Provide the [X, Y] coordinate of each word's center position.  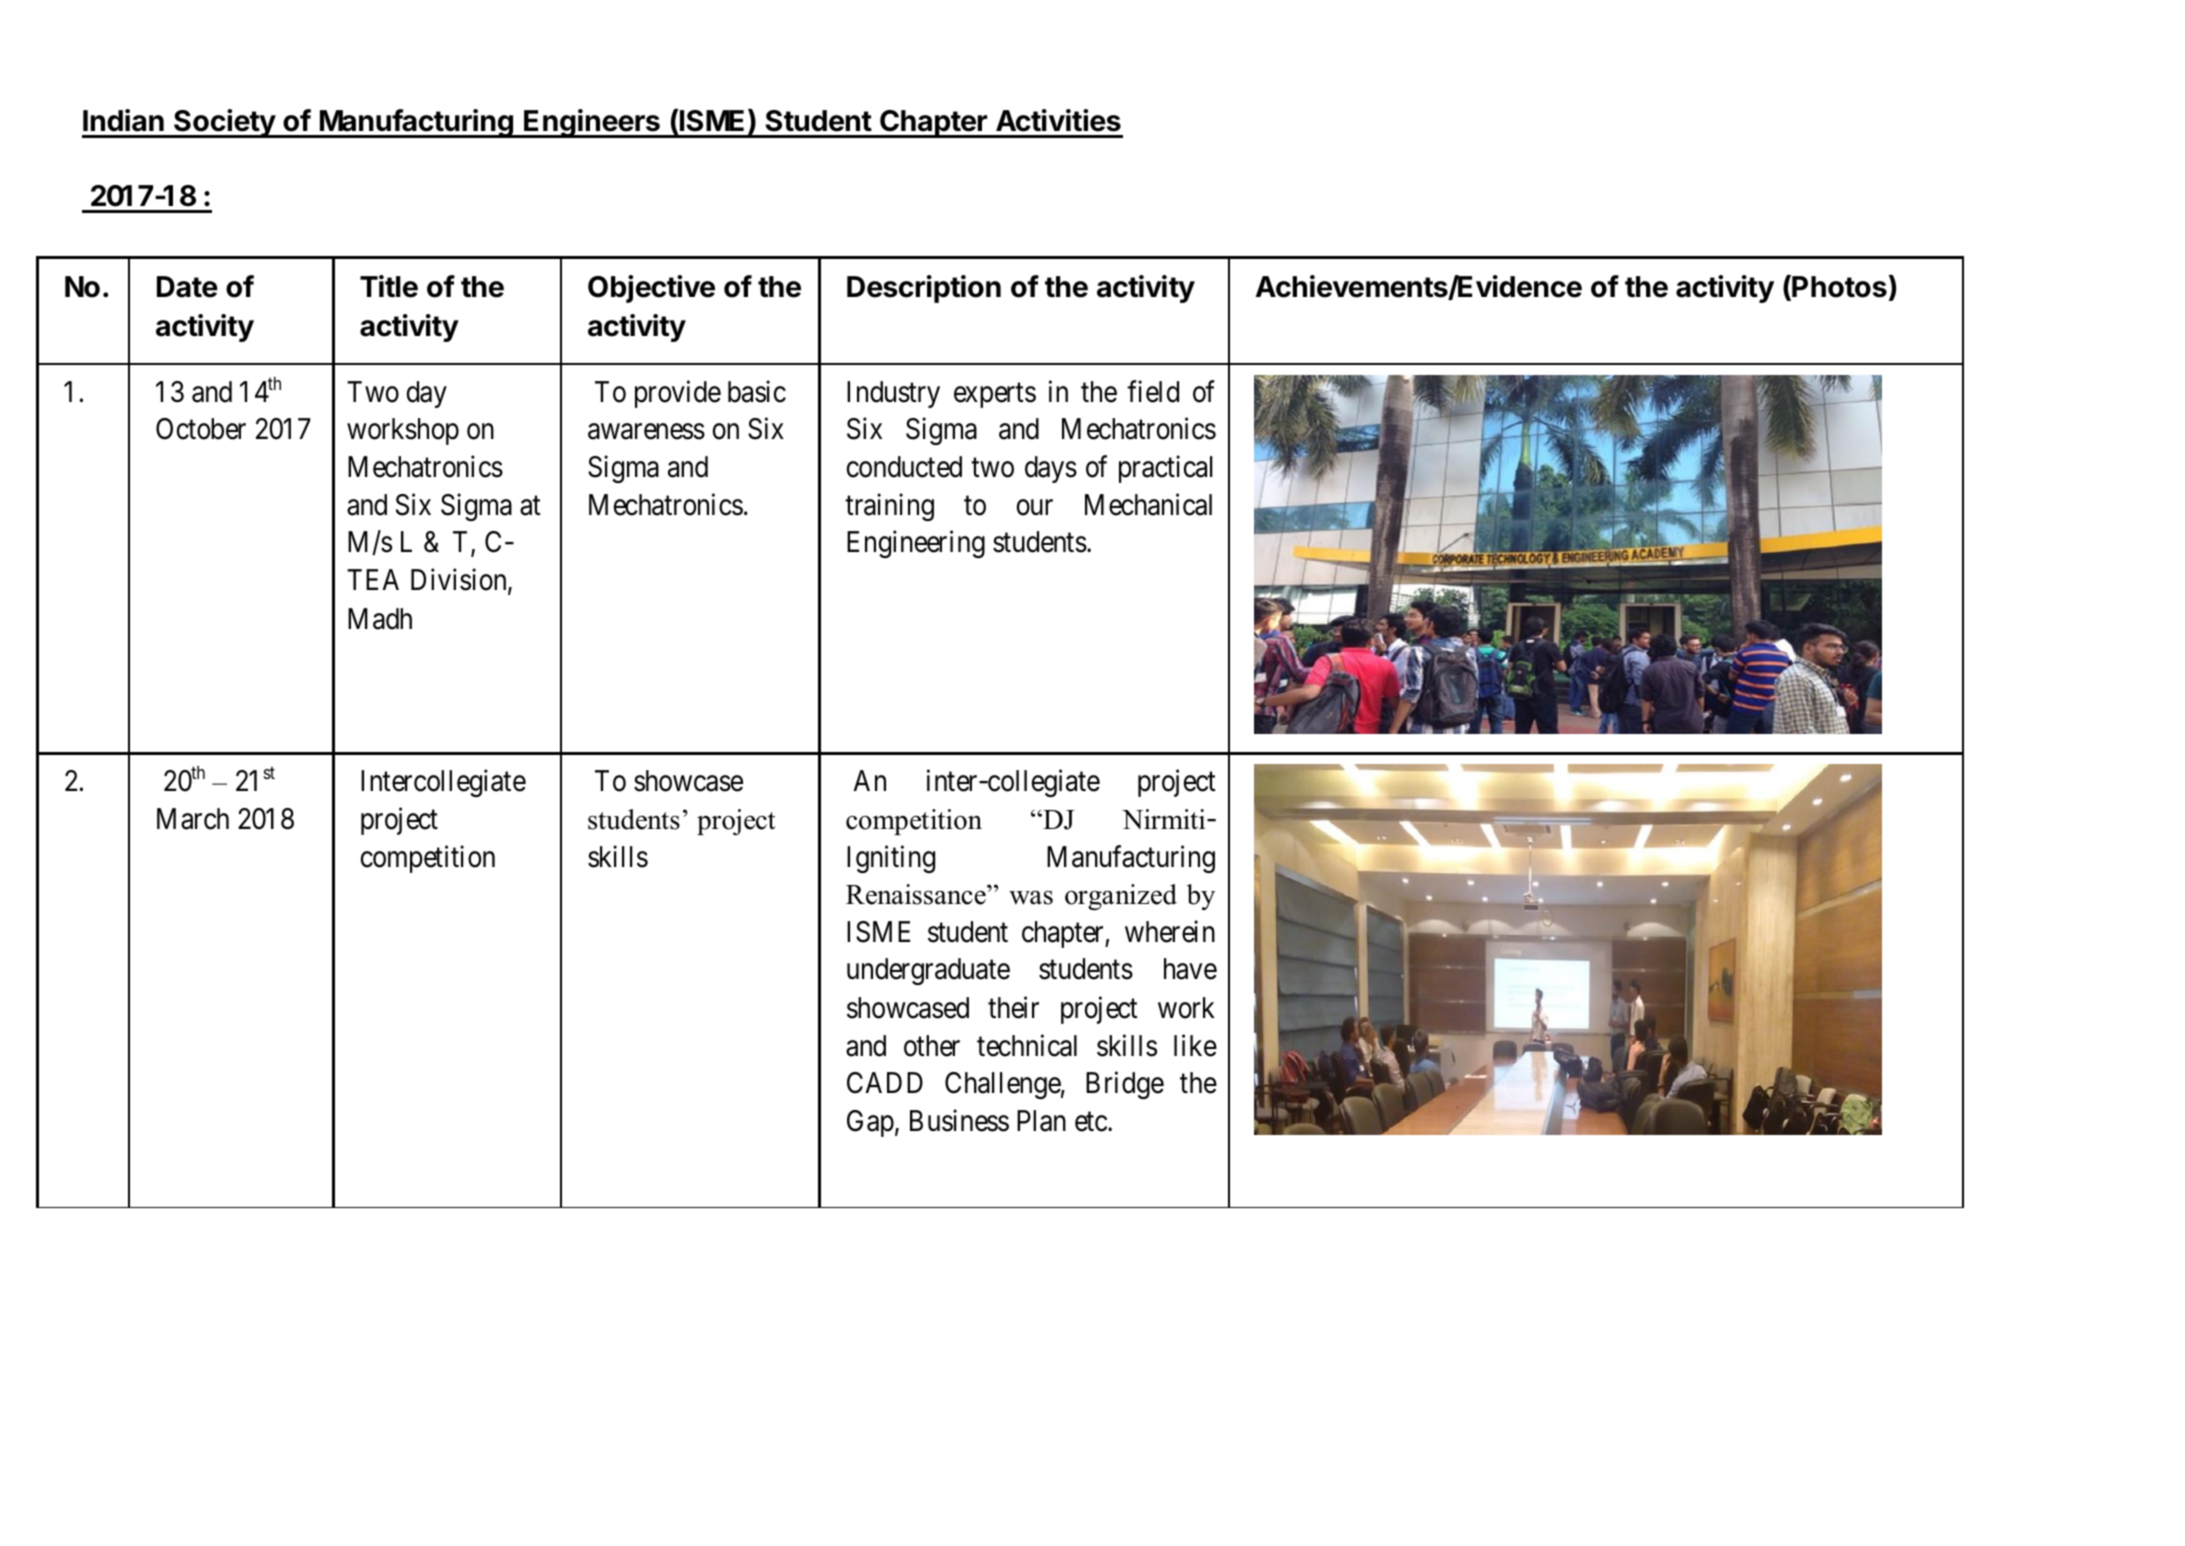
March [193, 819]
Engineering [916, 544]
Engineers [592, 123]
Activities [1058, 120]
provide [678, 394]
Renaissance [917, 894]
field [1153, 391]
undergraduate [928, 971]
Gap [870, 1123]
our [1035, 508]
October [201, 429]
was [1031, 898]
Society [224, 123]
